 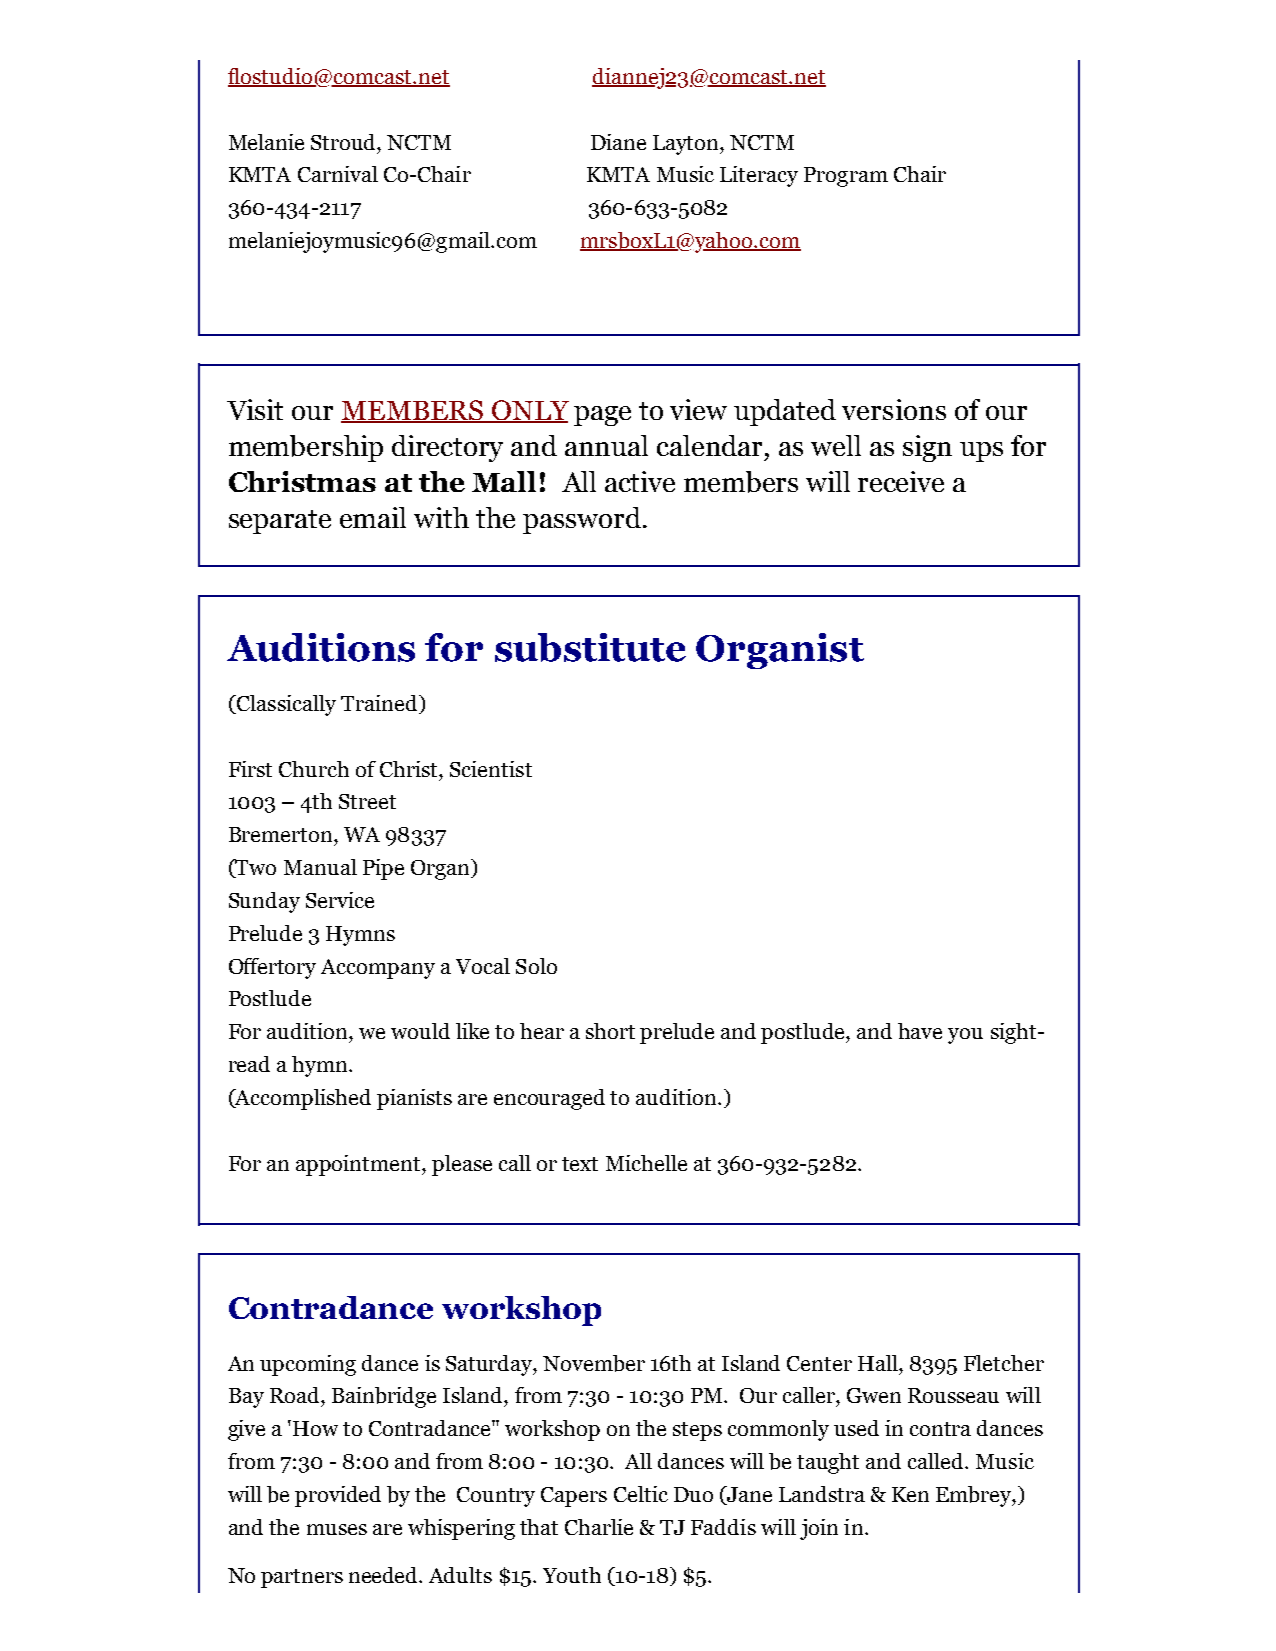 I want to click on substitute, so click(x=590, y=647).
